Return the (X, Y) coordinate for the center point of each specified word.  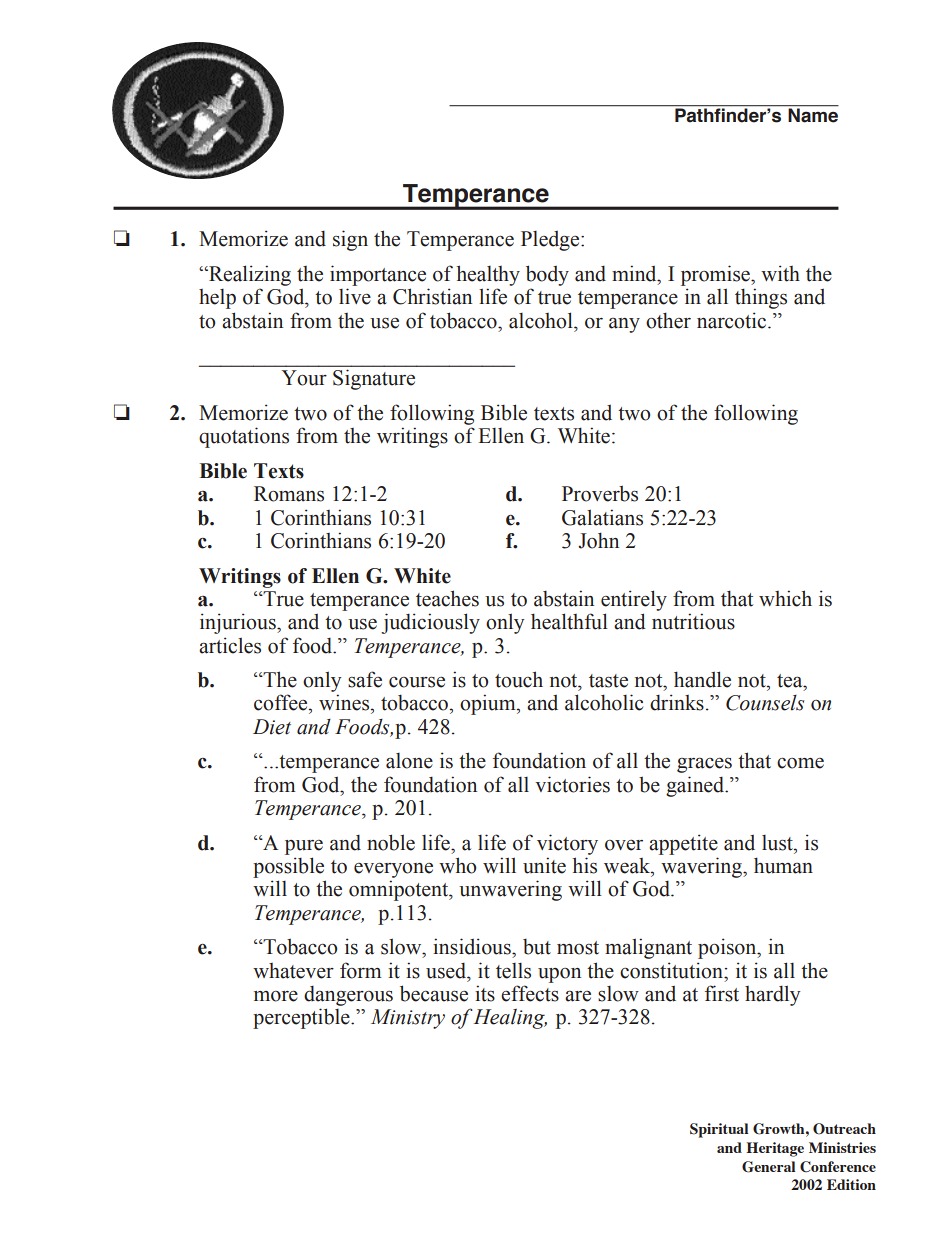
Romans (289, 494)
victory (567, 844)
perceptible (302, 1018)
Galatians (602, 517)
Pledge (551, 240)
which (785, 598)
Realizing (249, 275)
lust (778, 843)
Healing (509, 1019)
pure (304, 847)
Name (812, 114)
